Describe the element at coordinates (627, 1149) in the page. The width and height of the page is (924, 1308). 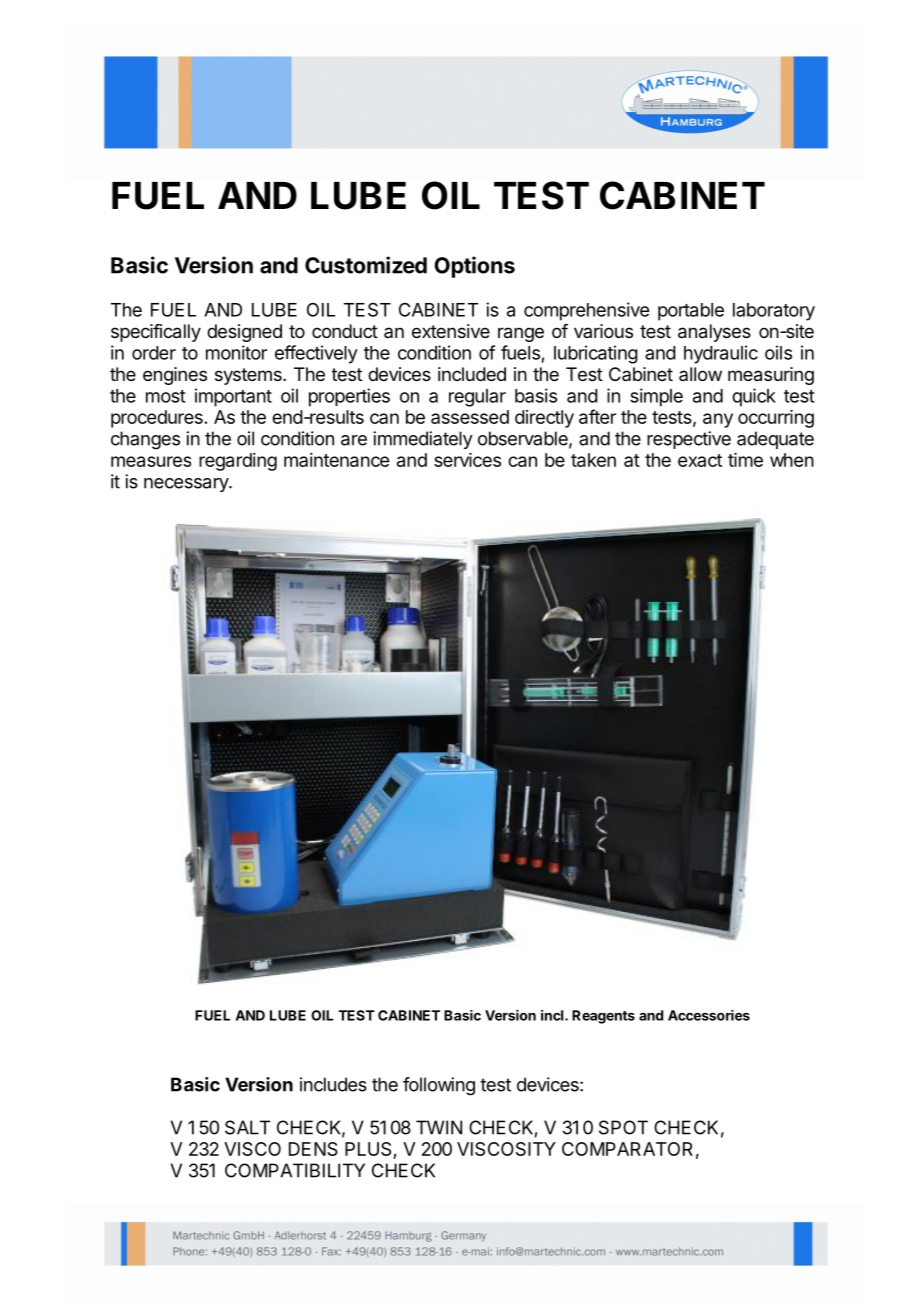
I see `COMPARATOR` at that location.
